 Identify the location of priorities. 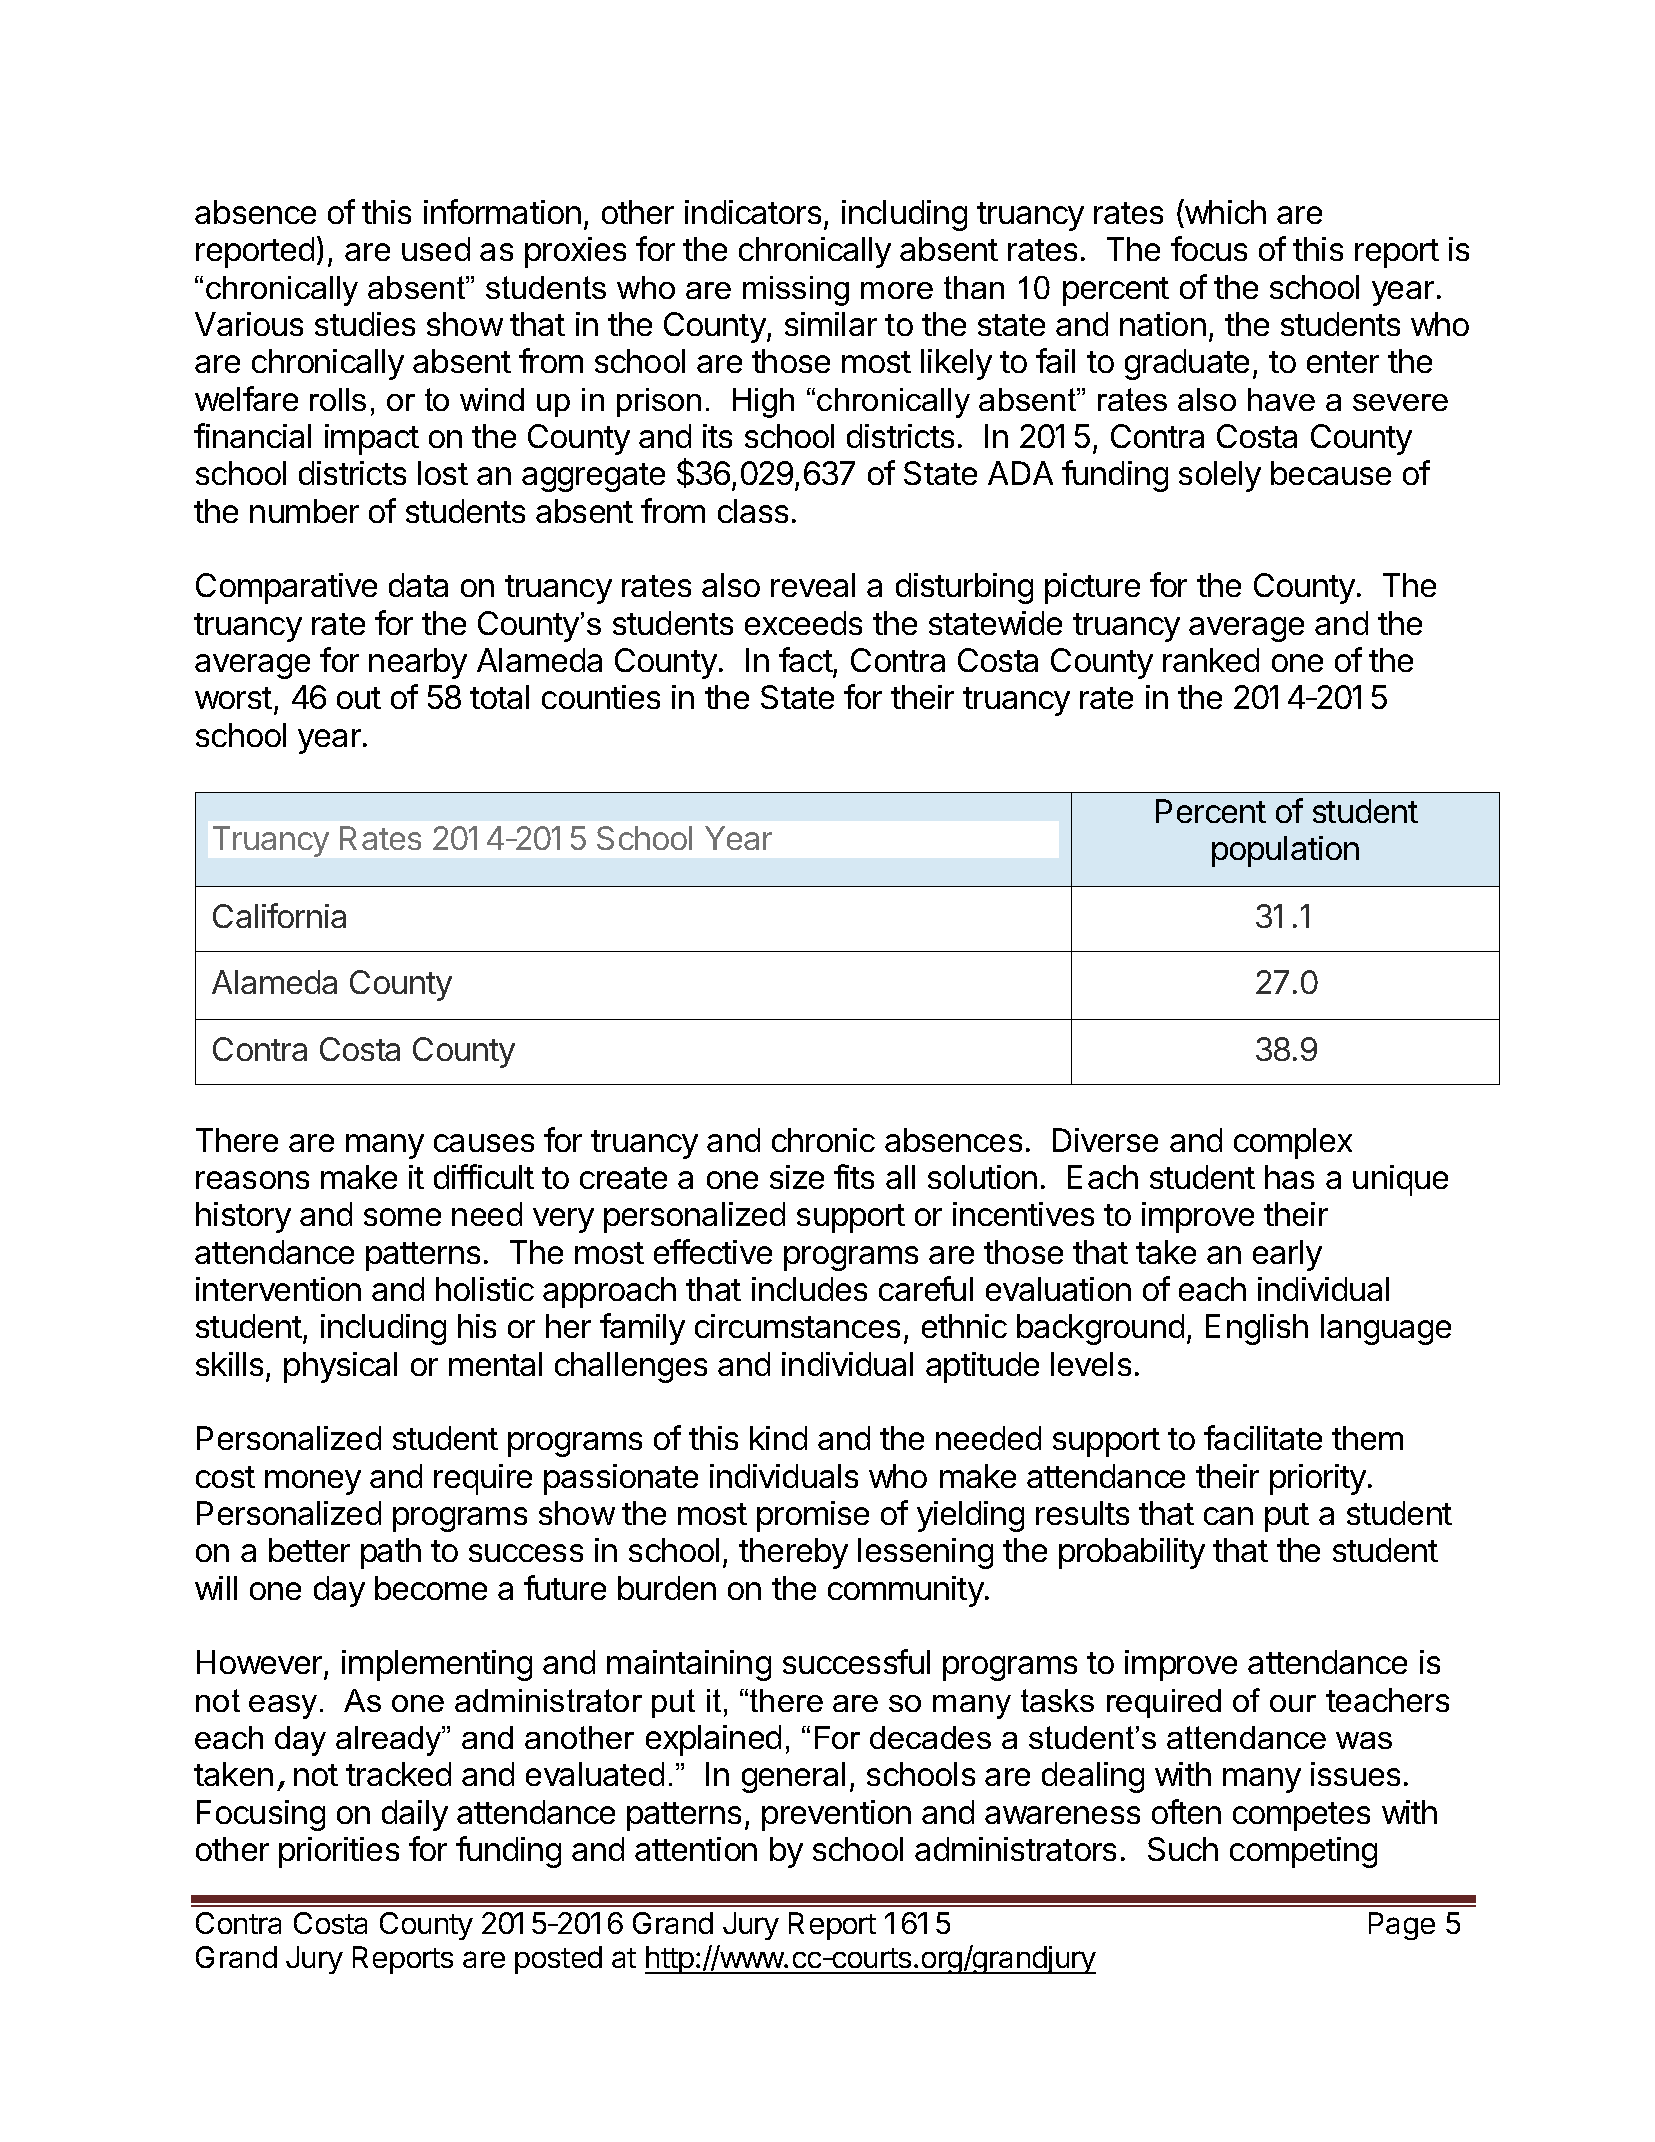
(339, 1852).
